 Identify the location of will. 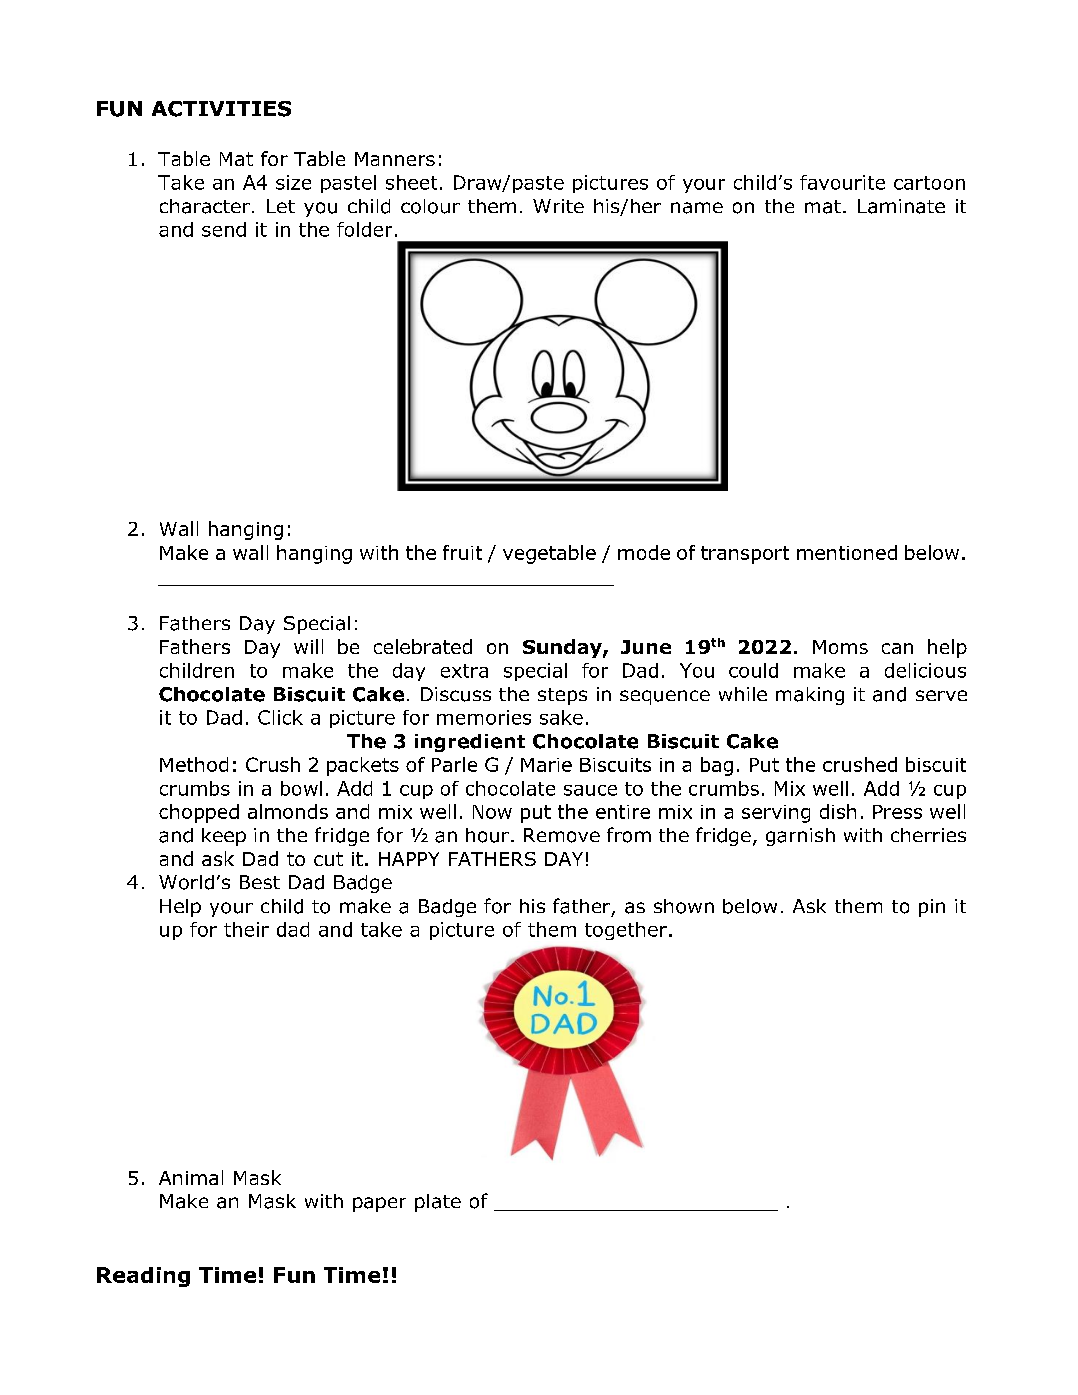
(308, 646).
